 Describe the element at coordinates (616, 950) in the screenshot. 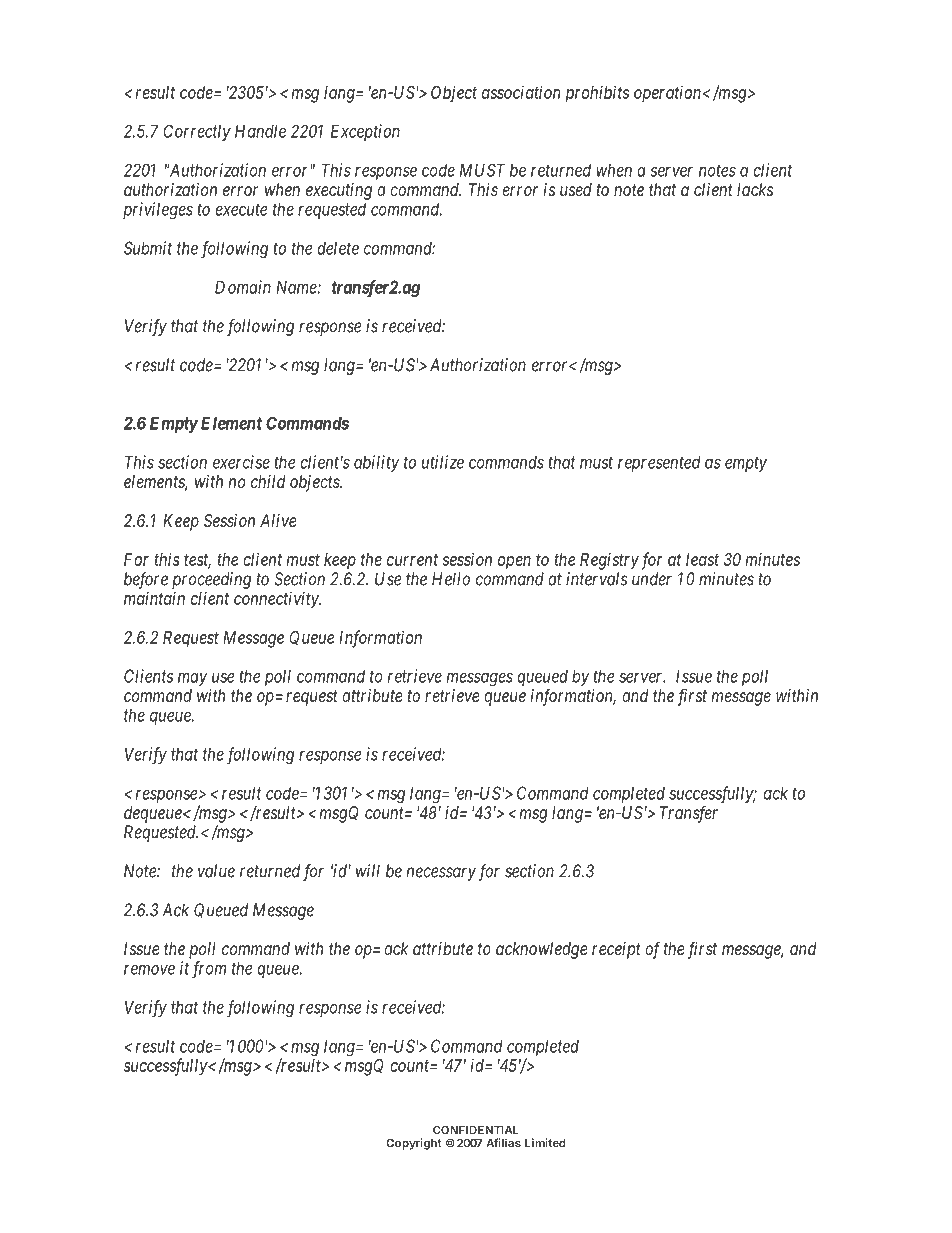

I see `receipt` at that location.
